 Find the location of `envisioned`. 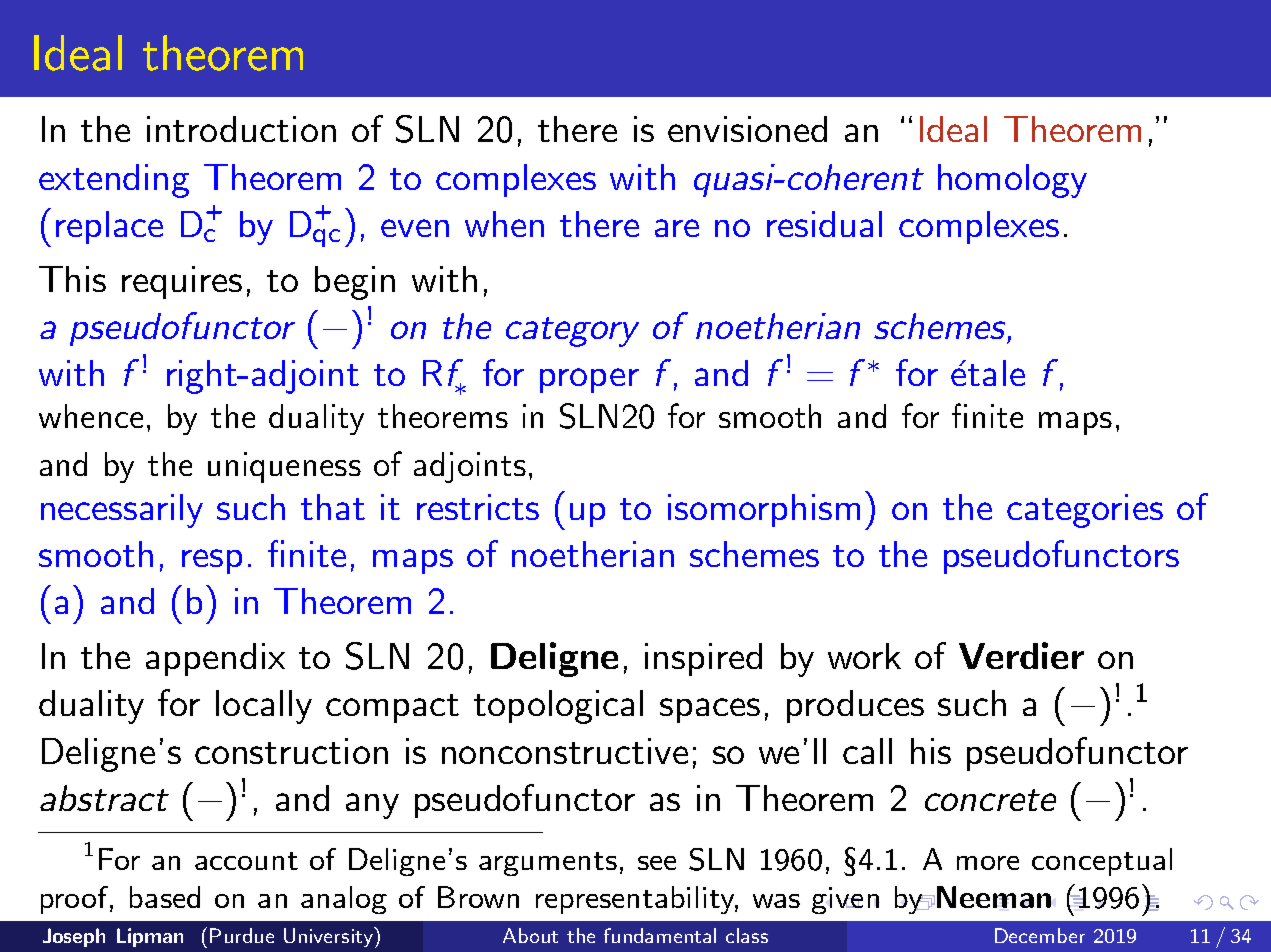

envisioned is located at coordinates (747, 129).
